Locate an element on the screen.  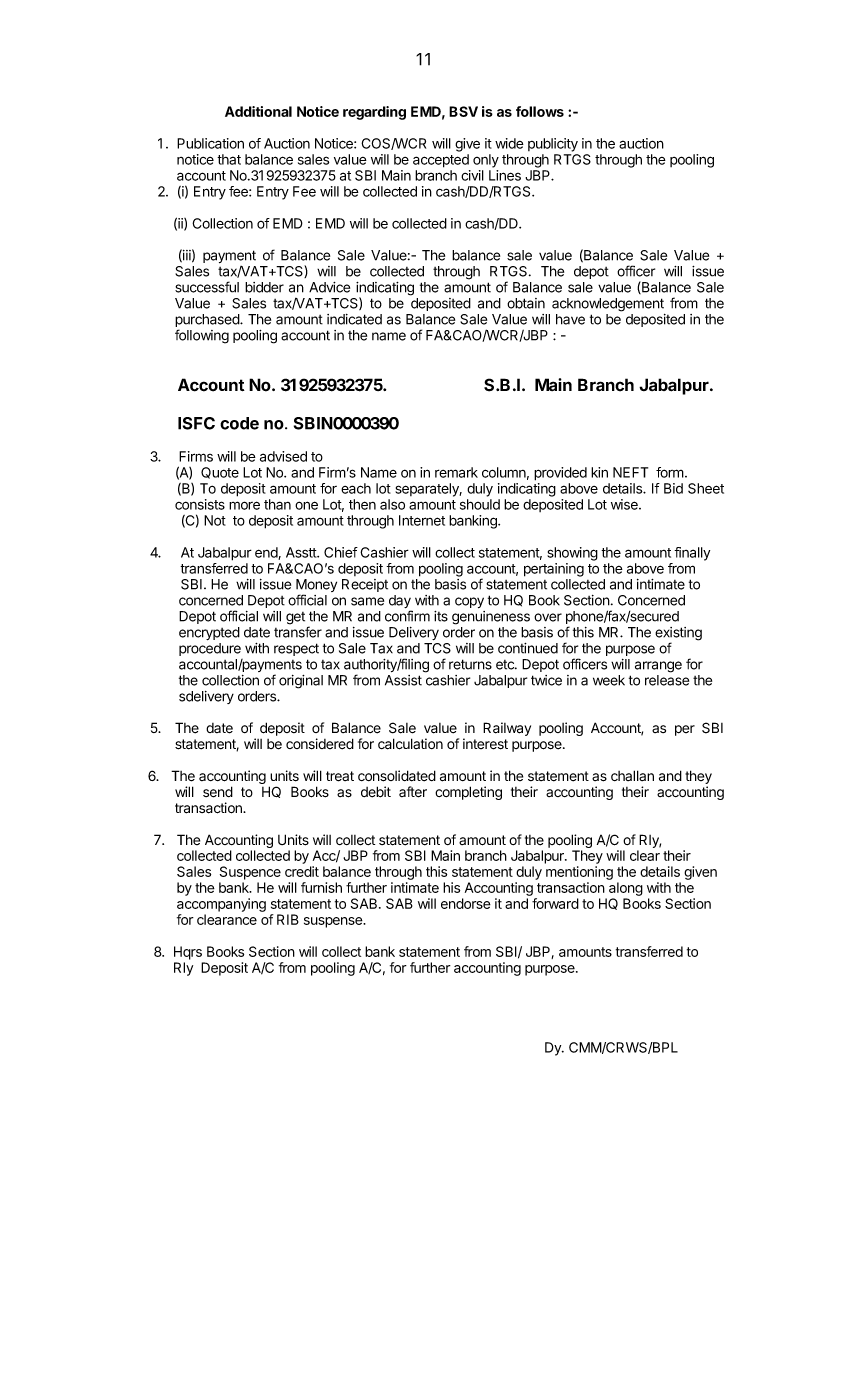
release is located at coordinates (667, 680).
